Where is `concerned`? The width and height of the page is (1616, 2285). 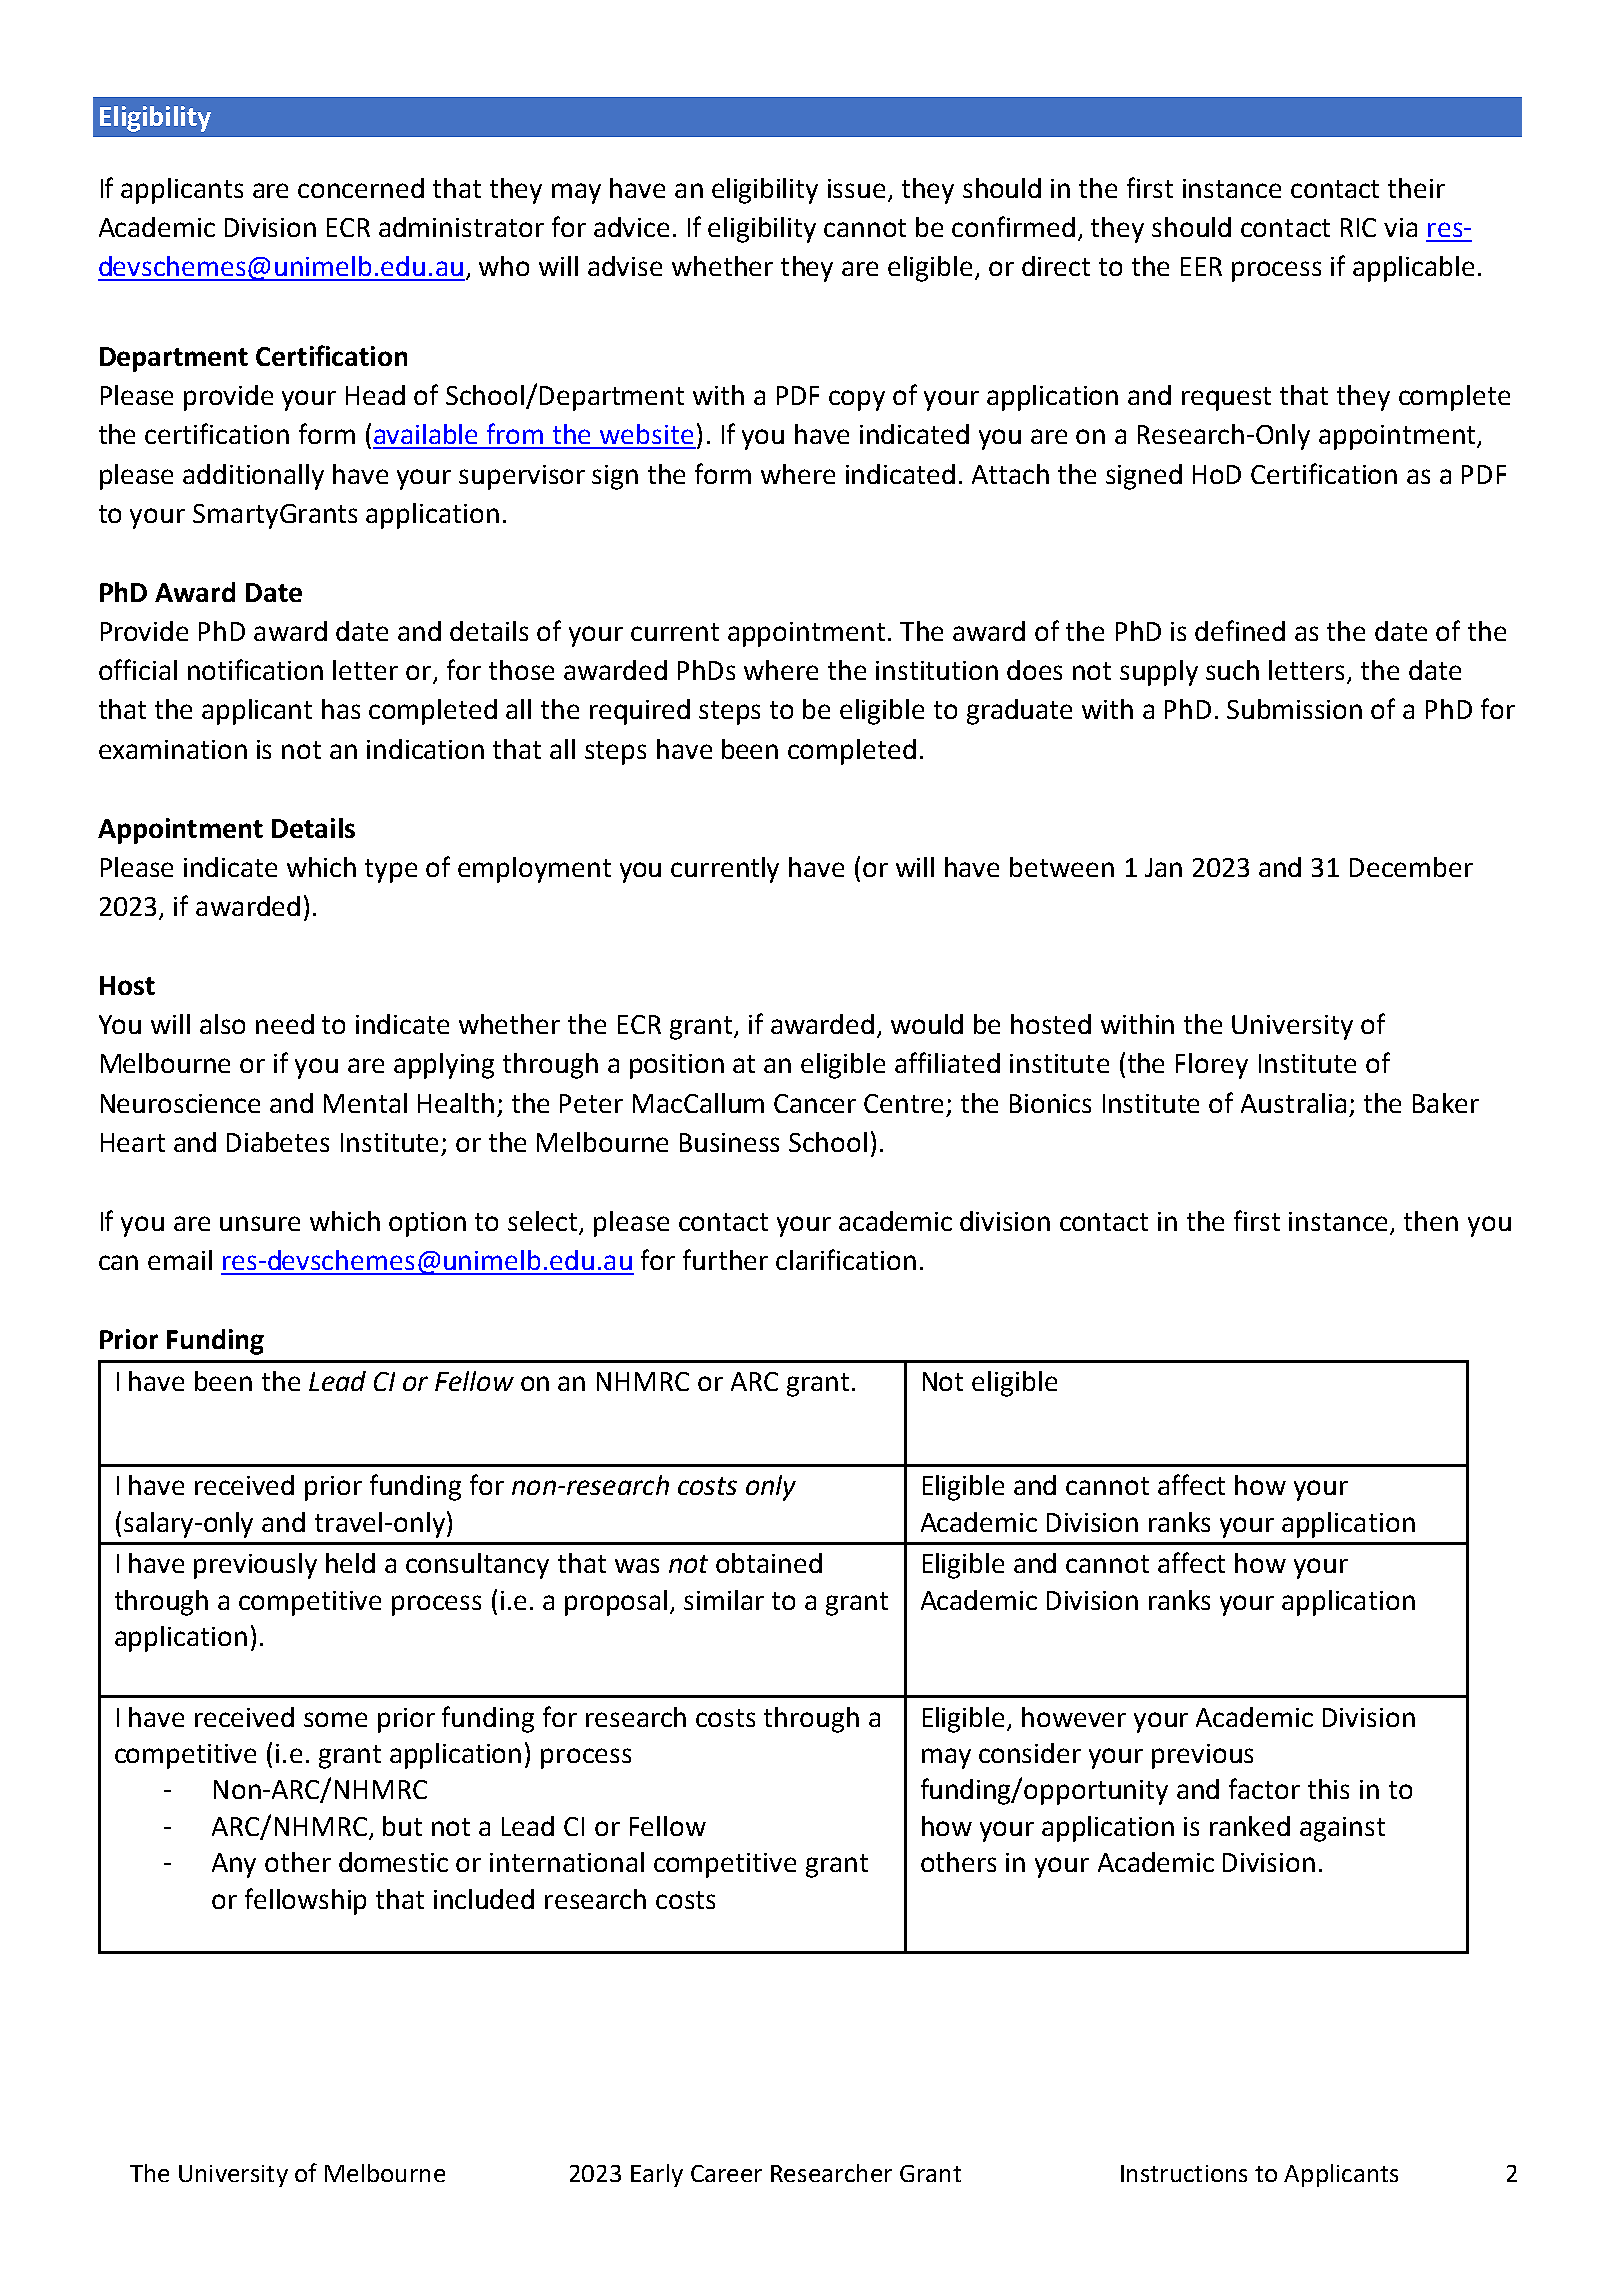
concerned is located at coordinates (361, 188).
